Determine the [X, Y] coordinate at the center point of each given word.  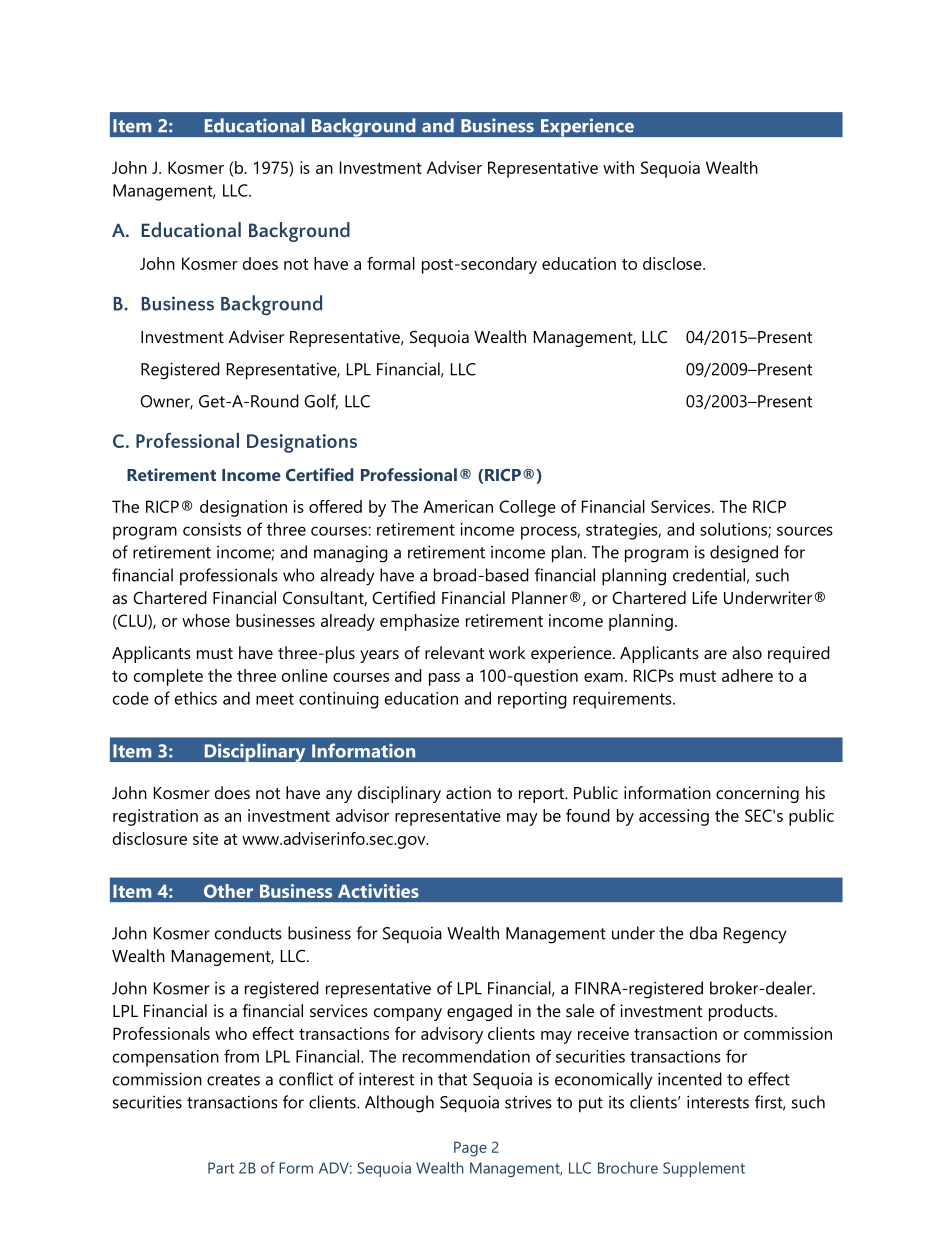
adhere [747, 675]
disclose [673, 263]
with [618, 167]
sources [805, 531]
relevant [454, 652]
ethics [196, 698]
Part [221, 1168]
